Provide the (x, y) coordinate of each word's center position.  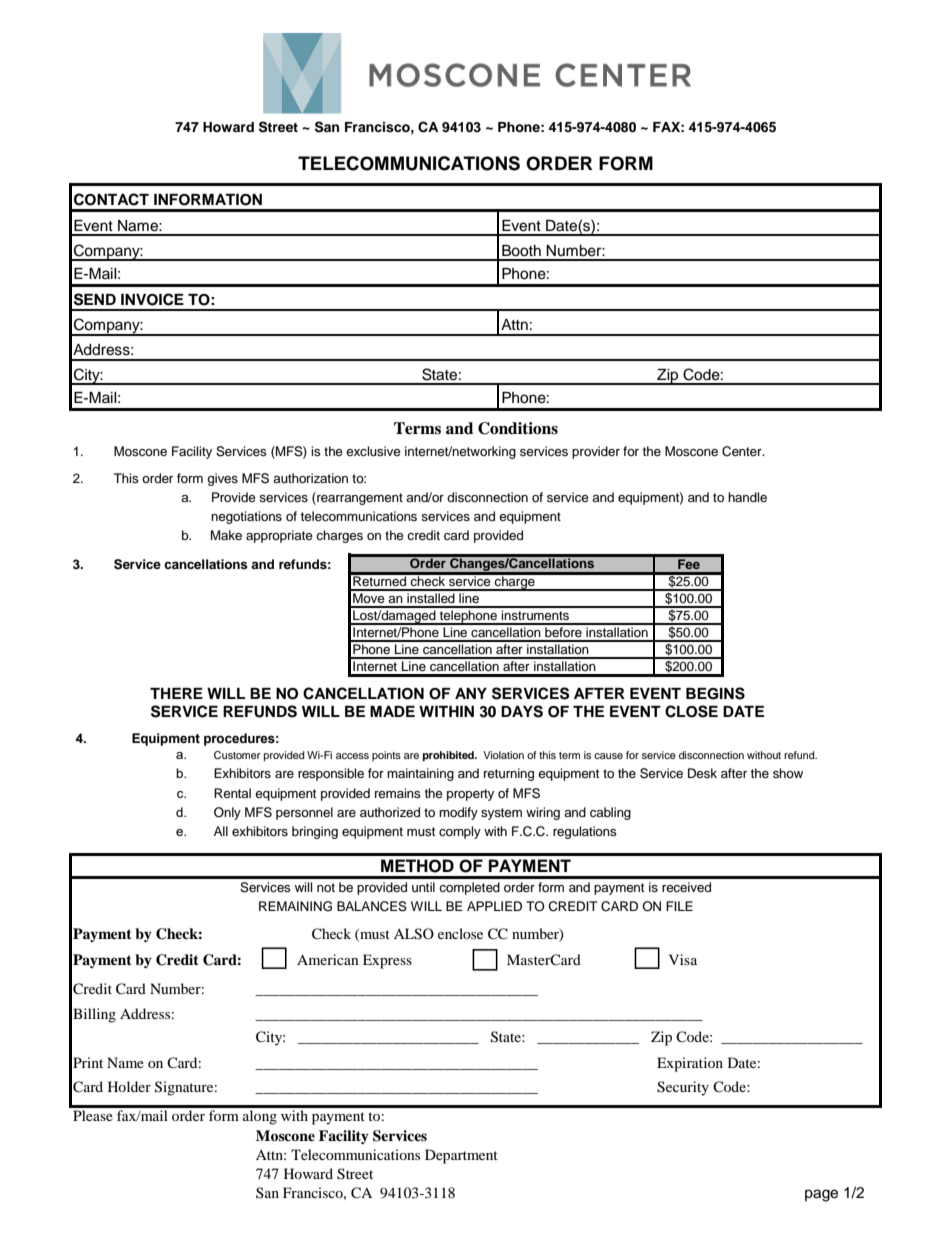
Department (461, 1156)
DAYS (522, 711)
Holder (129, 1086)
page (821, 1195)
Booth (521, 251)
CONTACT (111, 199)
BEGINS (715, 693)
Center (743, 451)
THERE (176, 693)
